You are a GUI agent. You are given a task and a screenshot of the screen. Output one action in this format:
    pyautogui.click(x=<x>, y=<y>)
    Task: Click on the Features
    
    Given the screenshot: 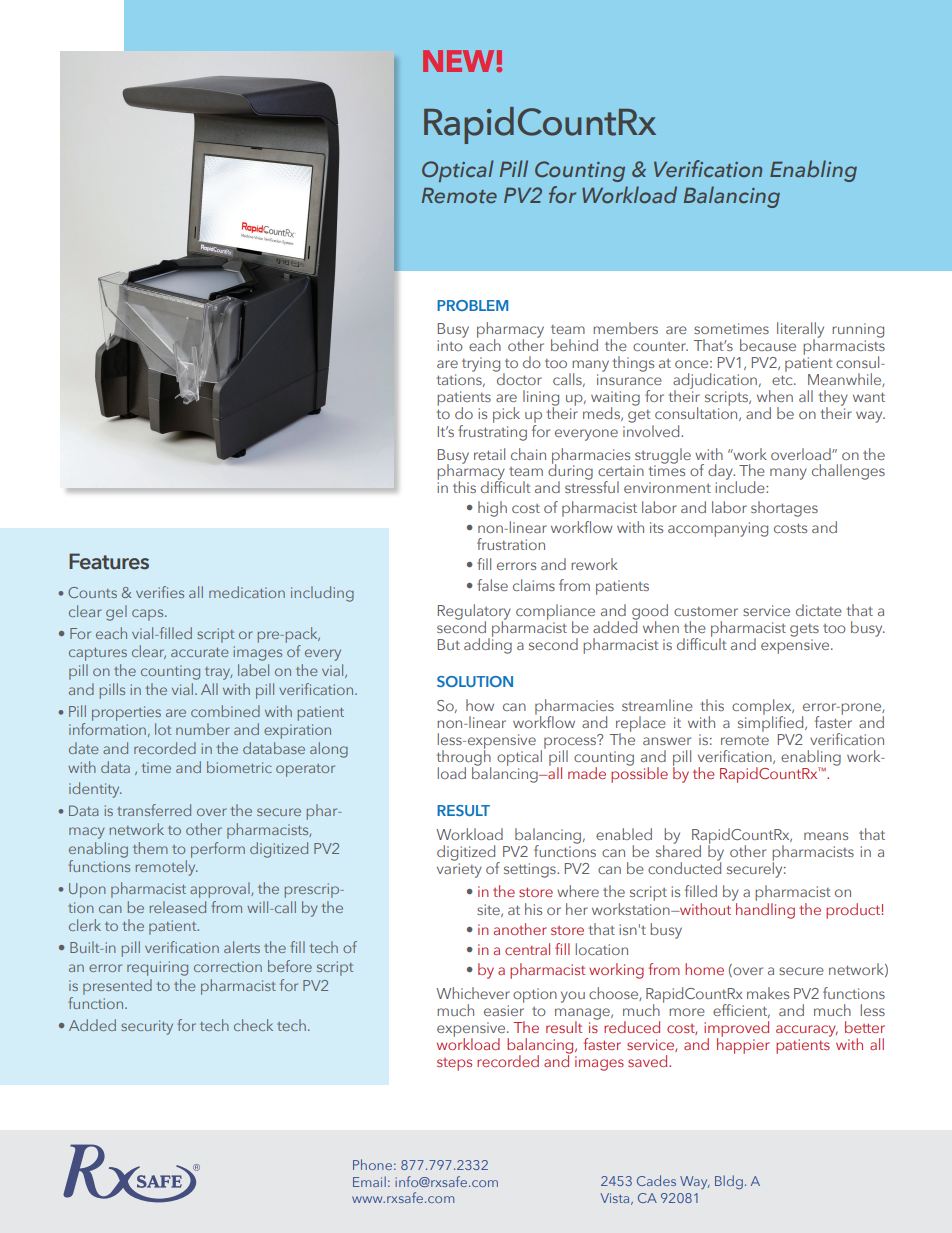 What is the action you would take?
    pyautogui.click(x=109, y=561)
